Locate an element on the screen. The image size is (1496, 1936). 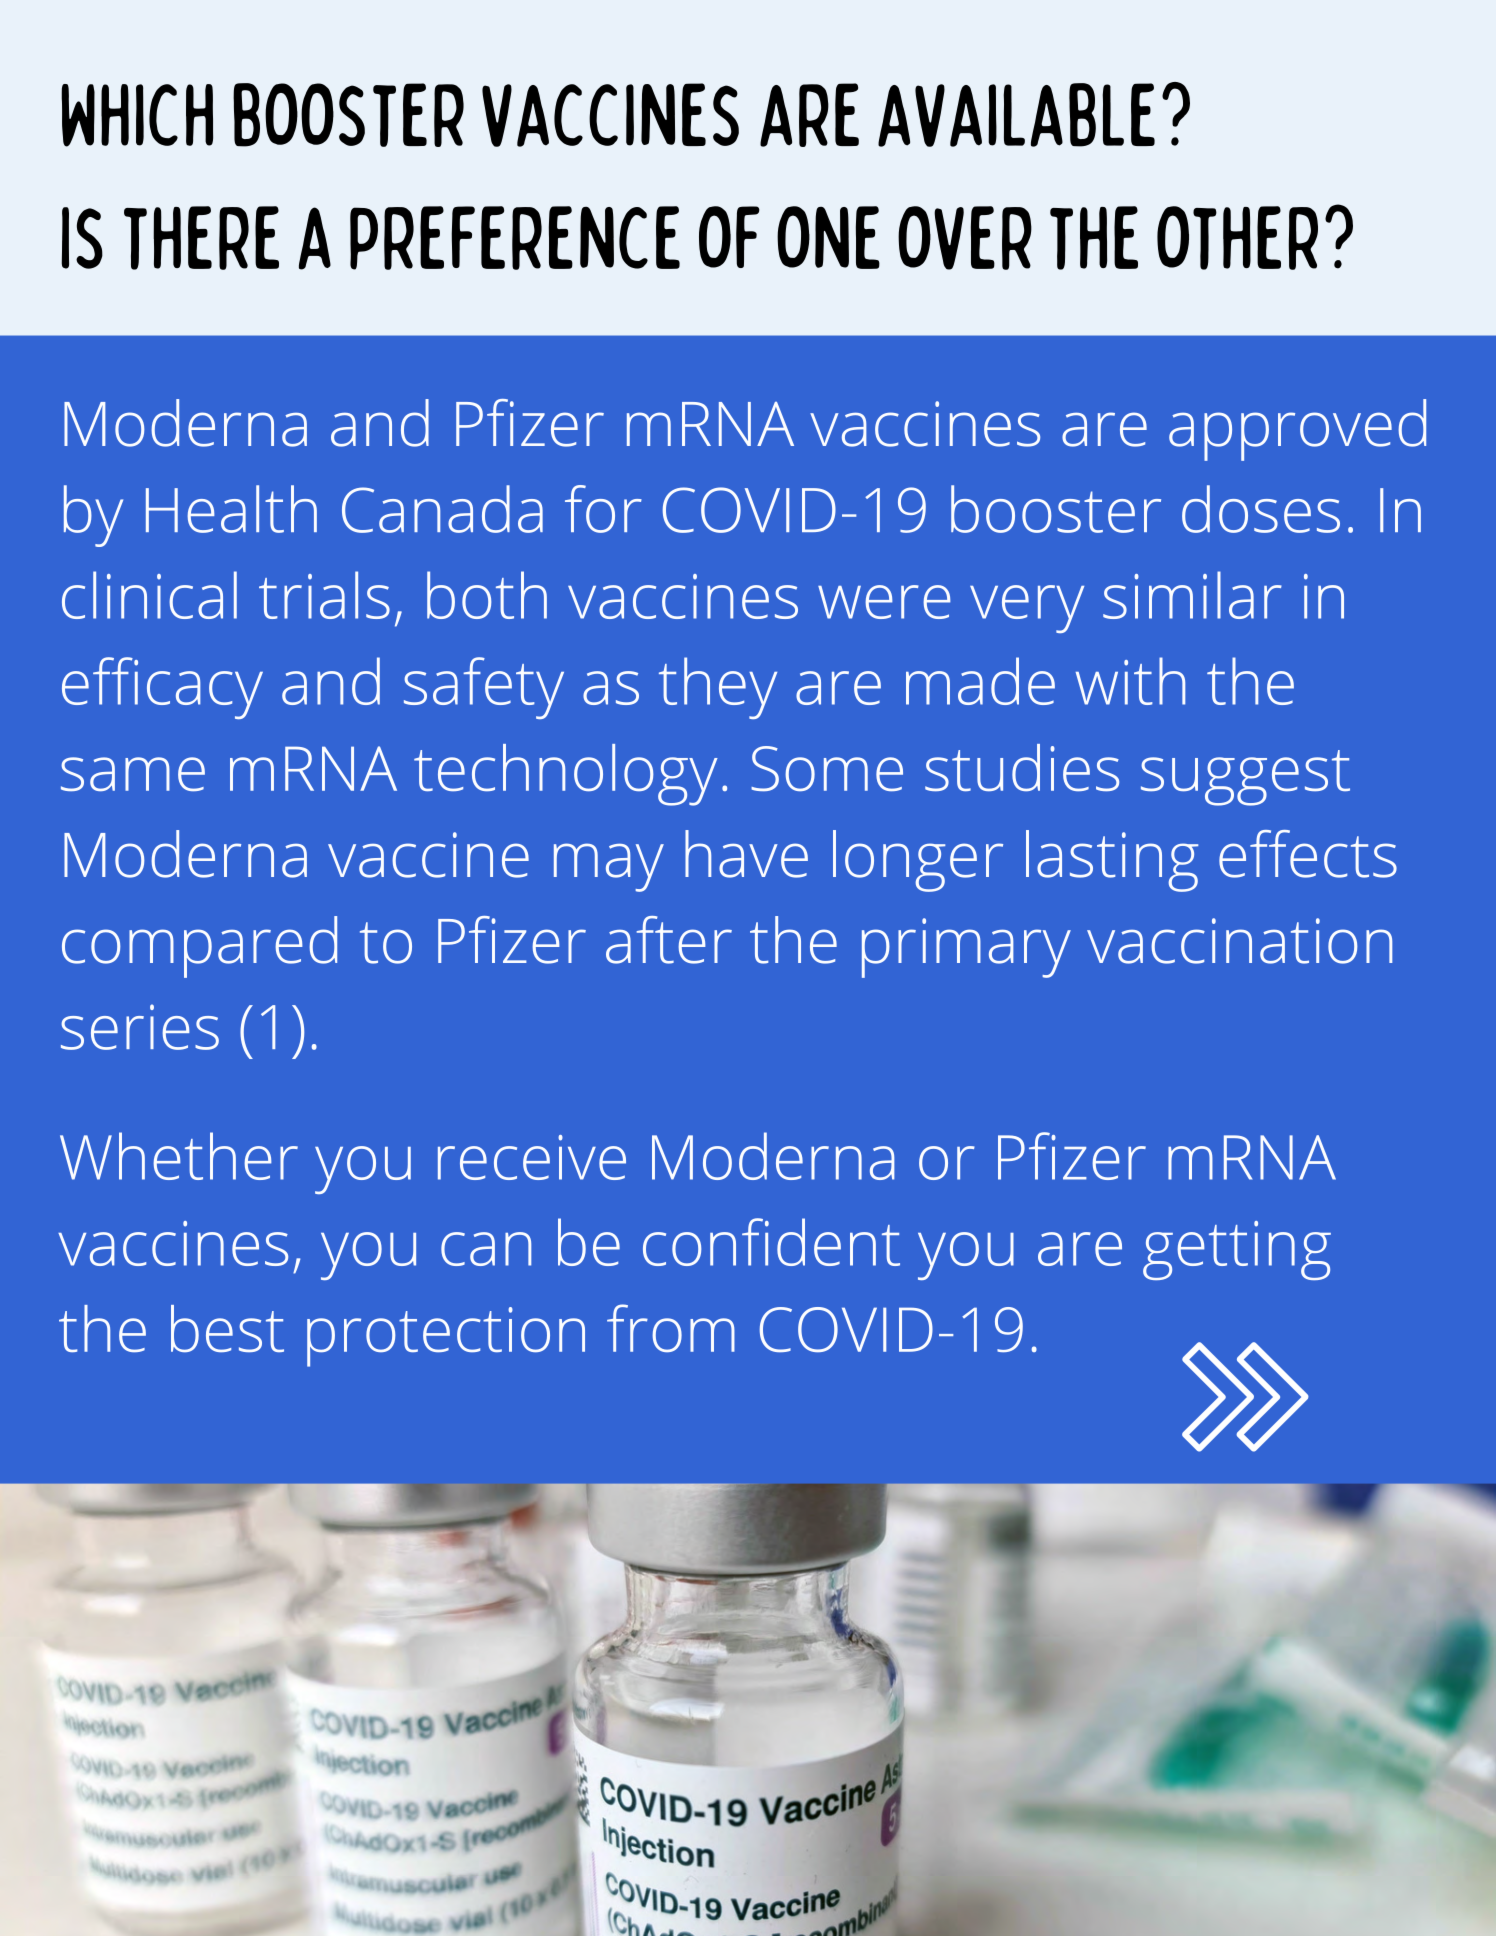
one is located at coordinates (828, 237).
